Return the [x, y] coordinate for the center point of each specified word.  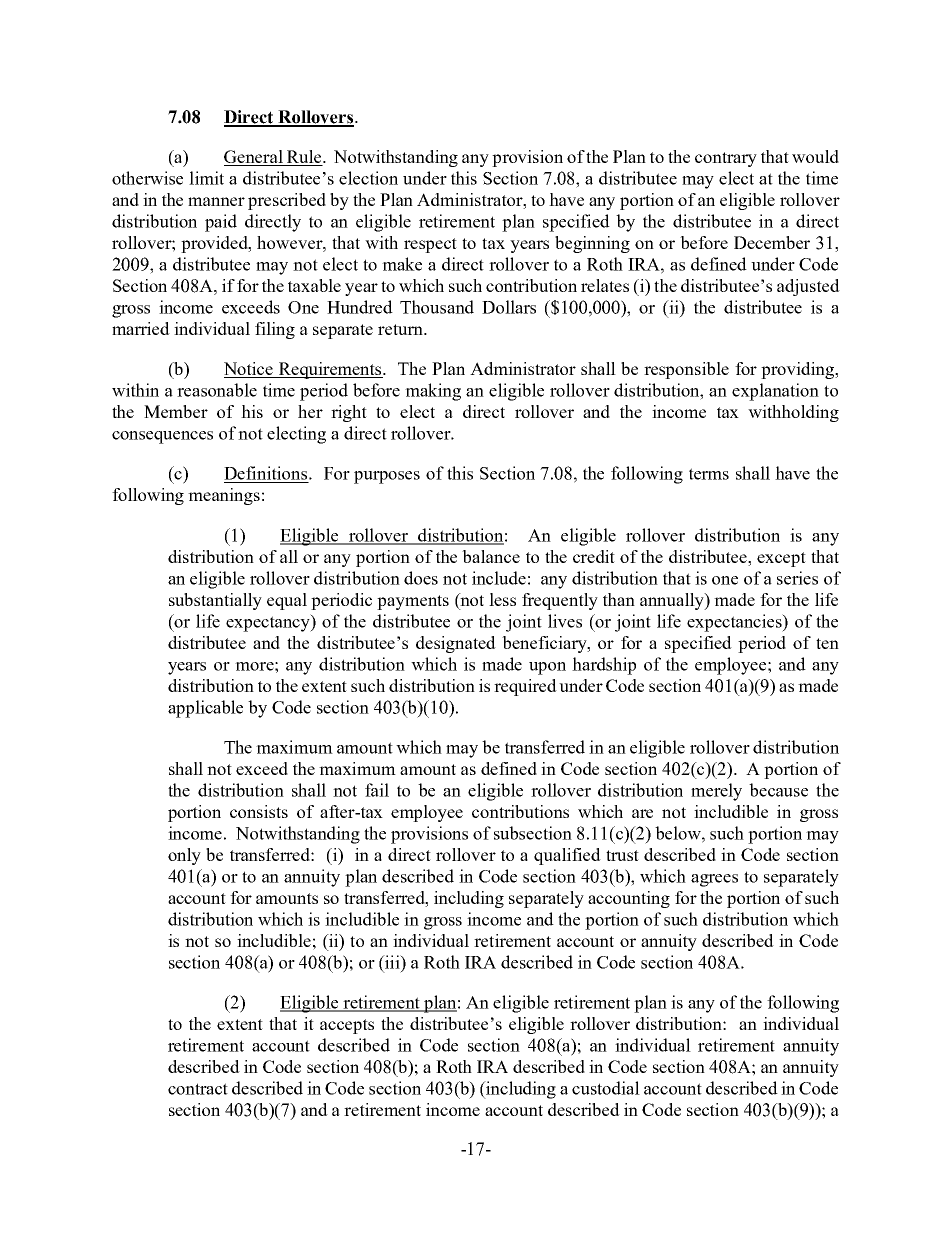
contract [198, 1089]
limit [206, 178]
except [781, 559]
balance [491, 556]
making [433, 392]
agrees [714, 880]
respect [430, 245]
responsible [686, 370]
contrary [726, 159]
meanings [224, 496]
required [525, 687]
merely [716, 792]
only [184, 856]
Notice [250, 370]
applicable [205, 709]
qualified [567, 856]
